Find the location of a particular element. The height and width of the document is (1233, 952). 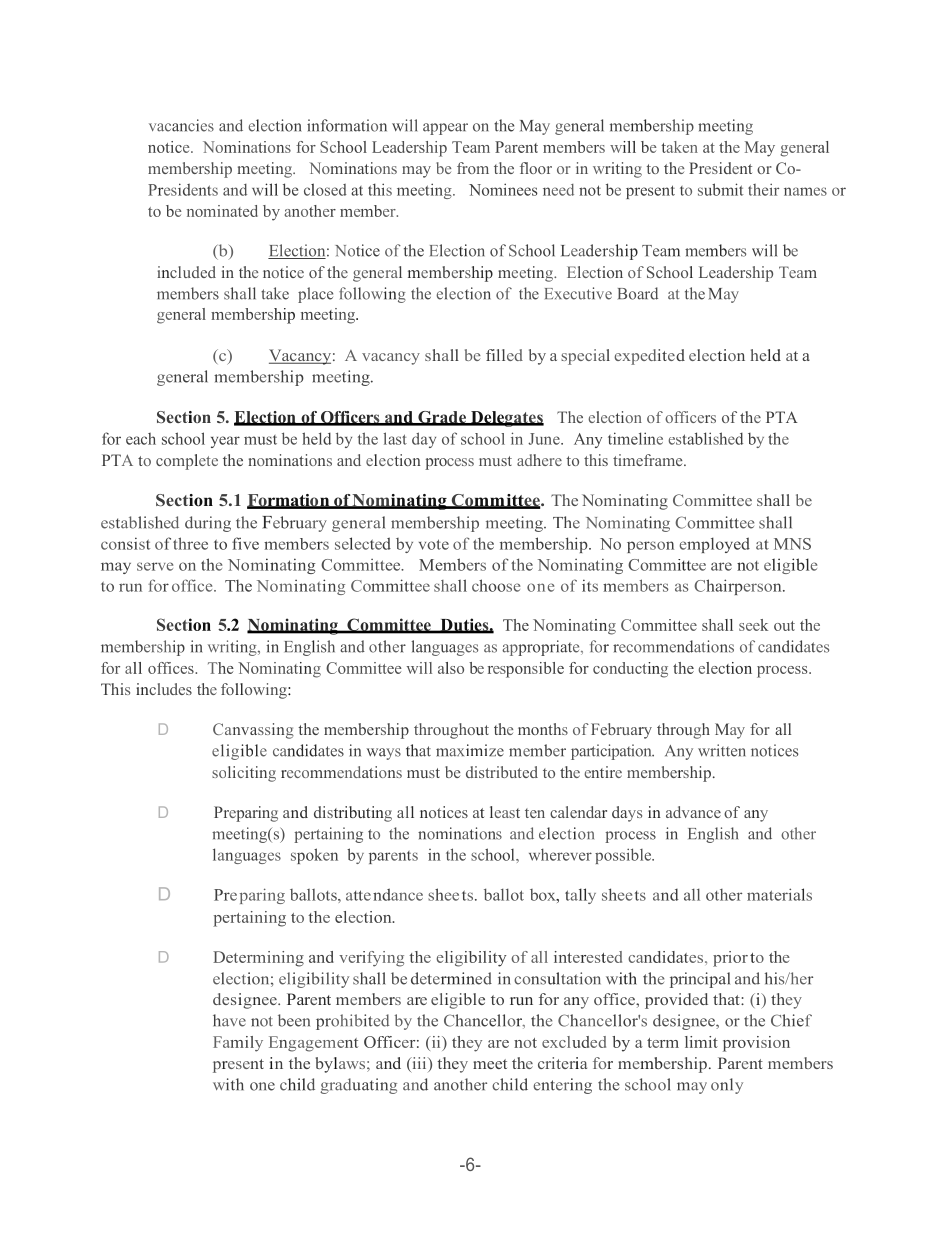

choose is located at coordinates (496, 585).
